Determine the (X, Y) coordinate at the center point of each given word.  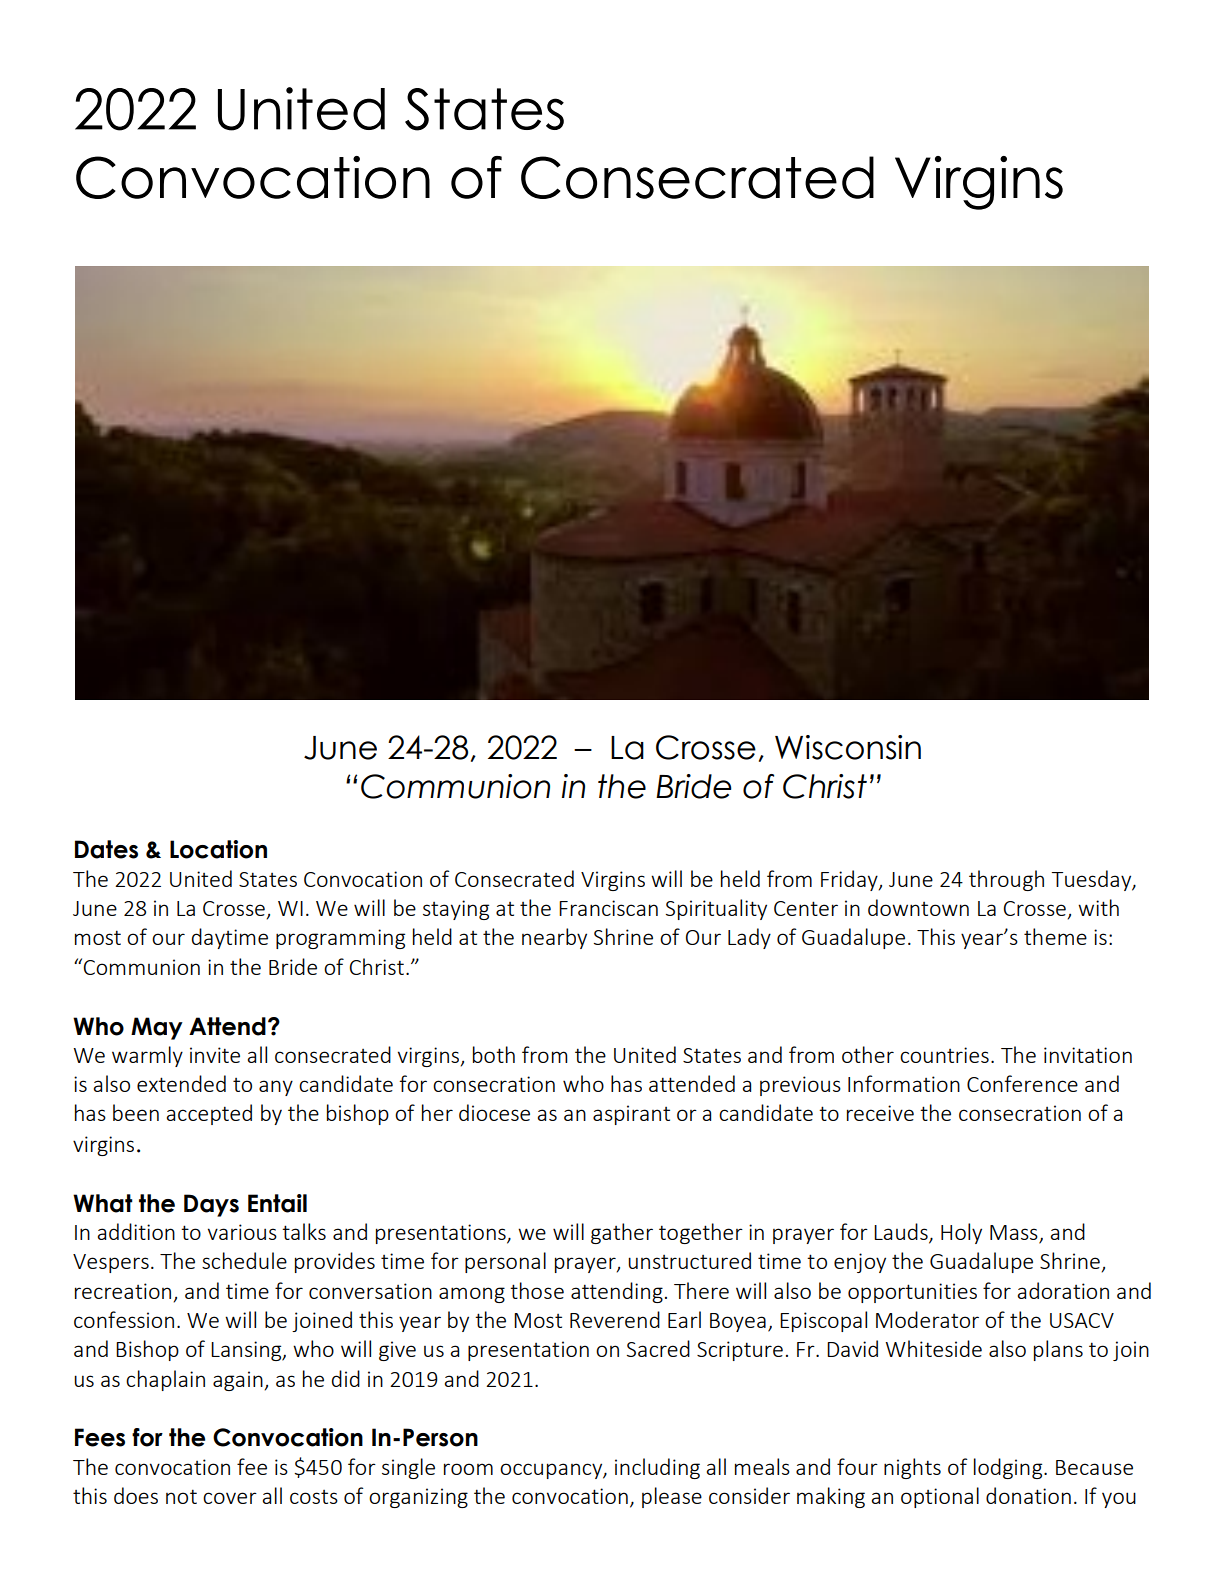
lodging (1009, 1468)
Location (218, 849)
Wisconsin (848, 747)
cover (230, 1498)
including (657, 1468)
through (1006, 880)
